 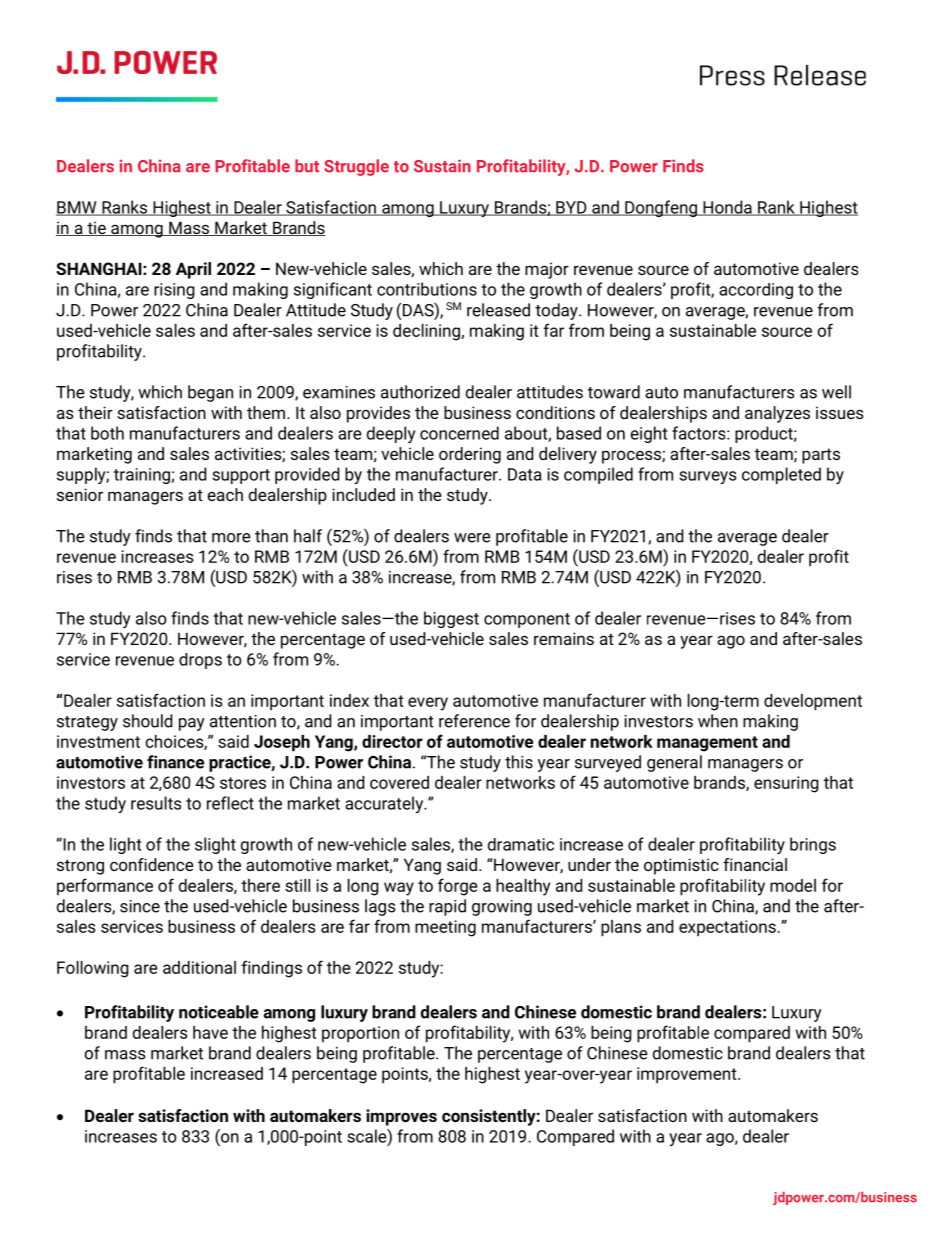 I want to click on have, so click(x=210, y=1032).
